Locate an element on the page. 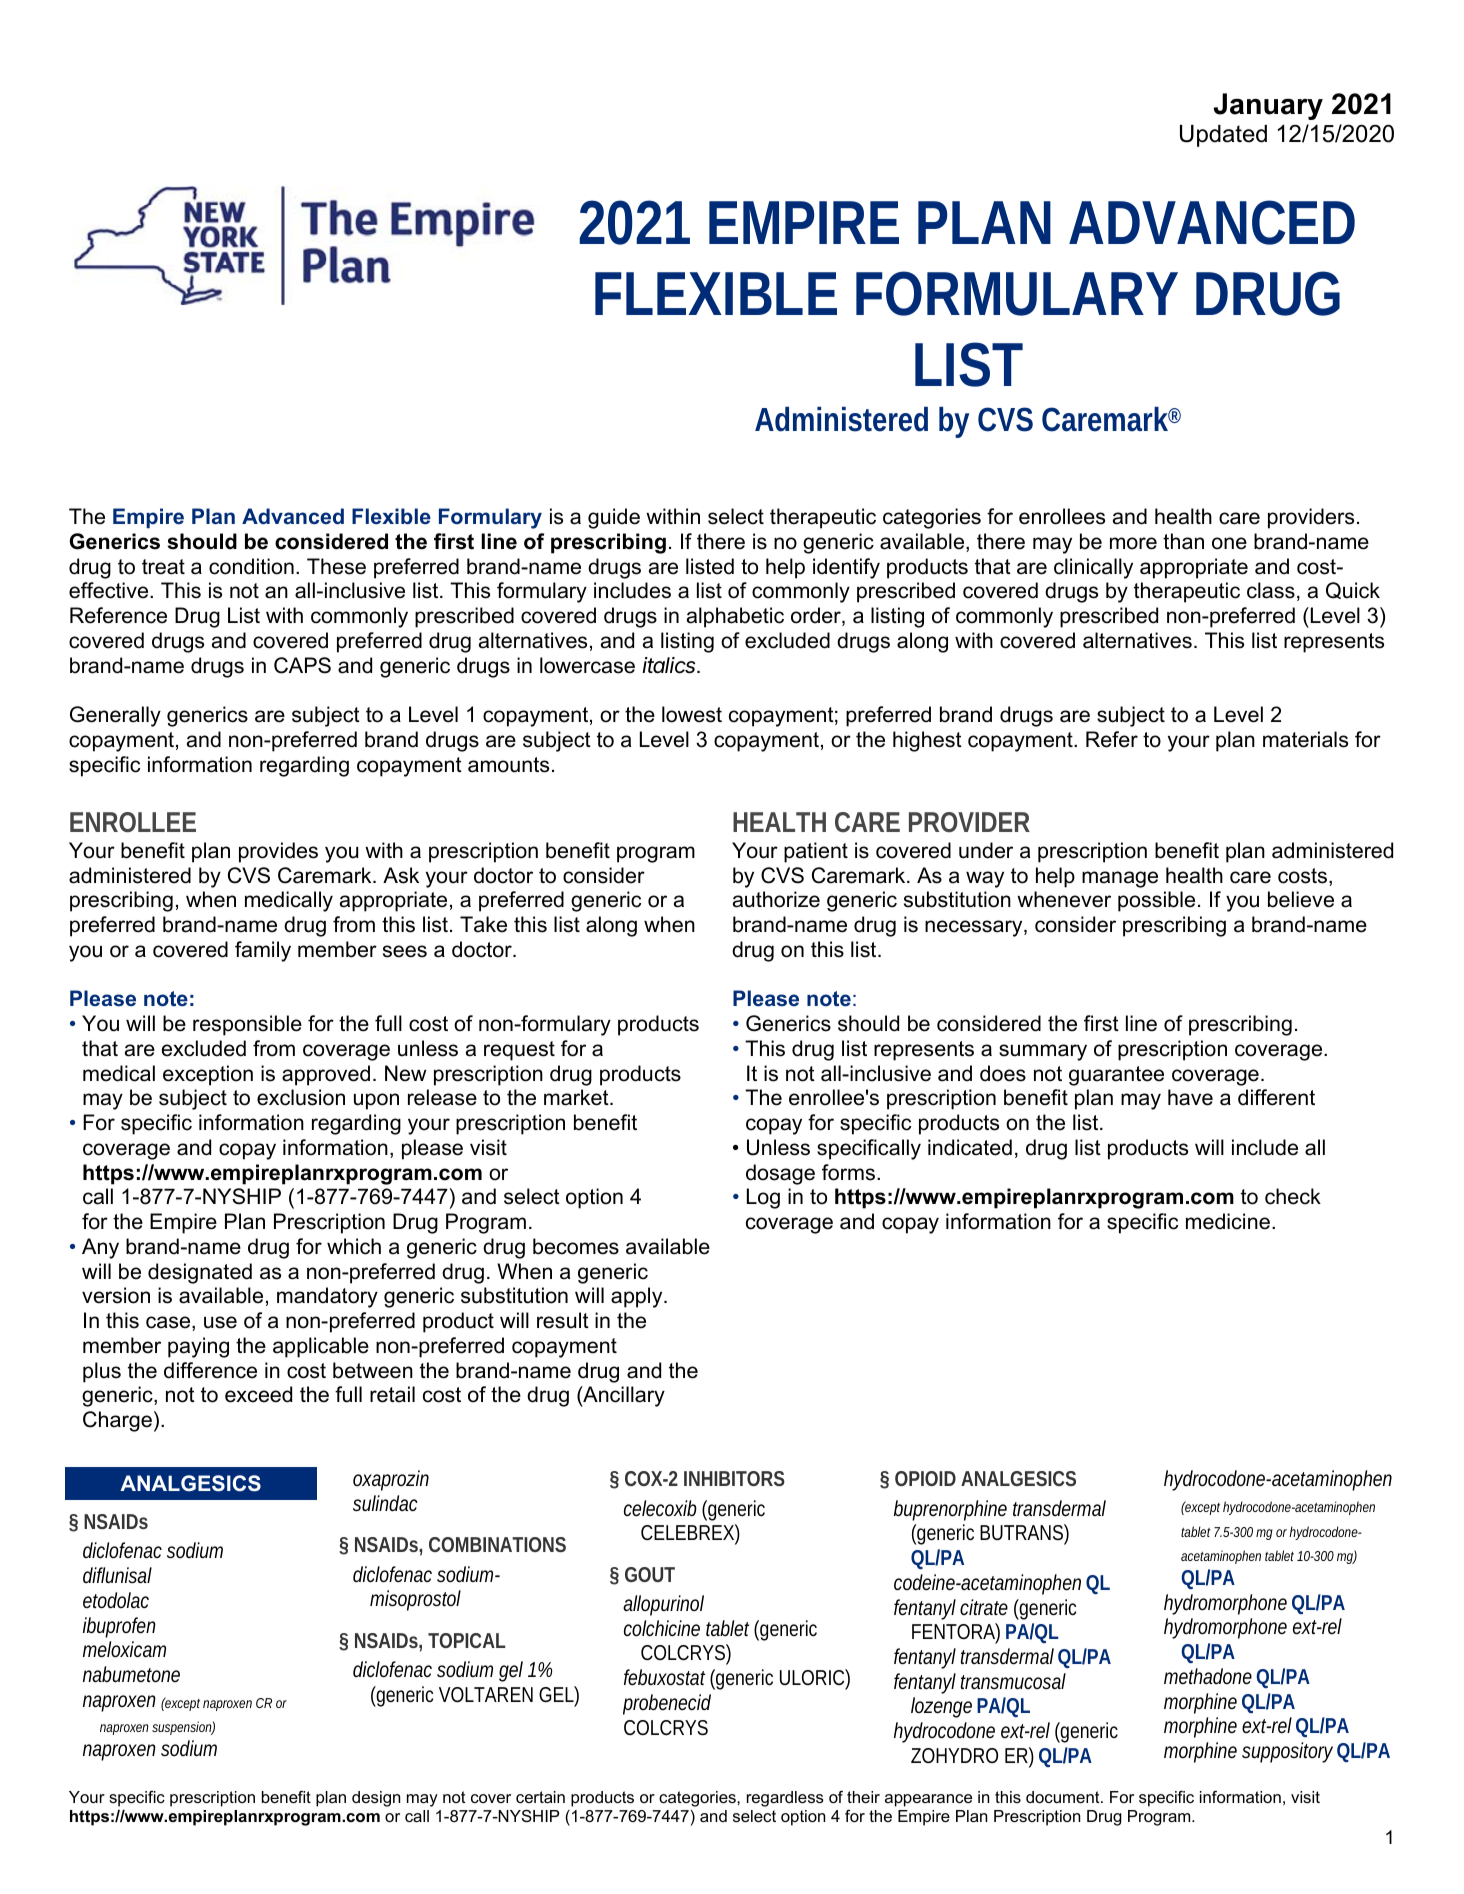 The image size is (1464, 1894). suppository is located at coordinates (1287, 1752).
